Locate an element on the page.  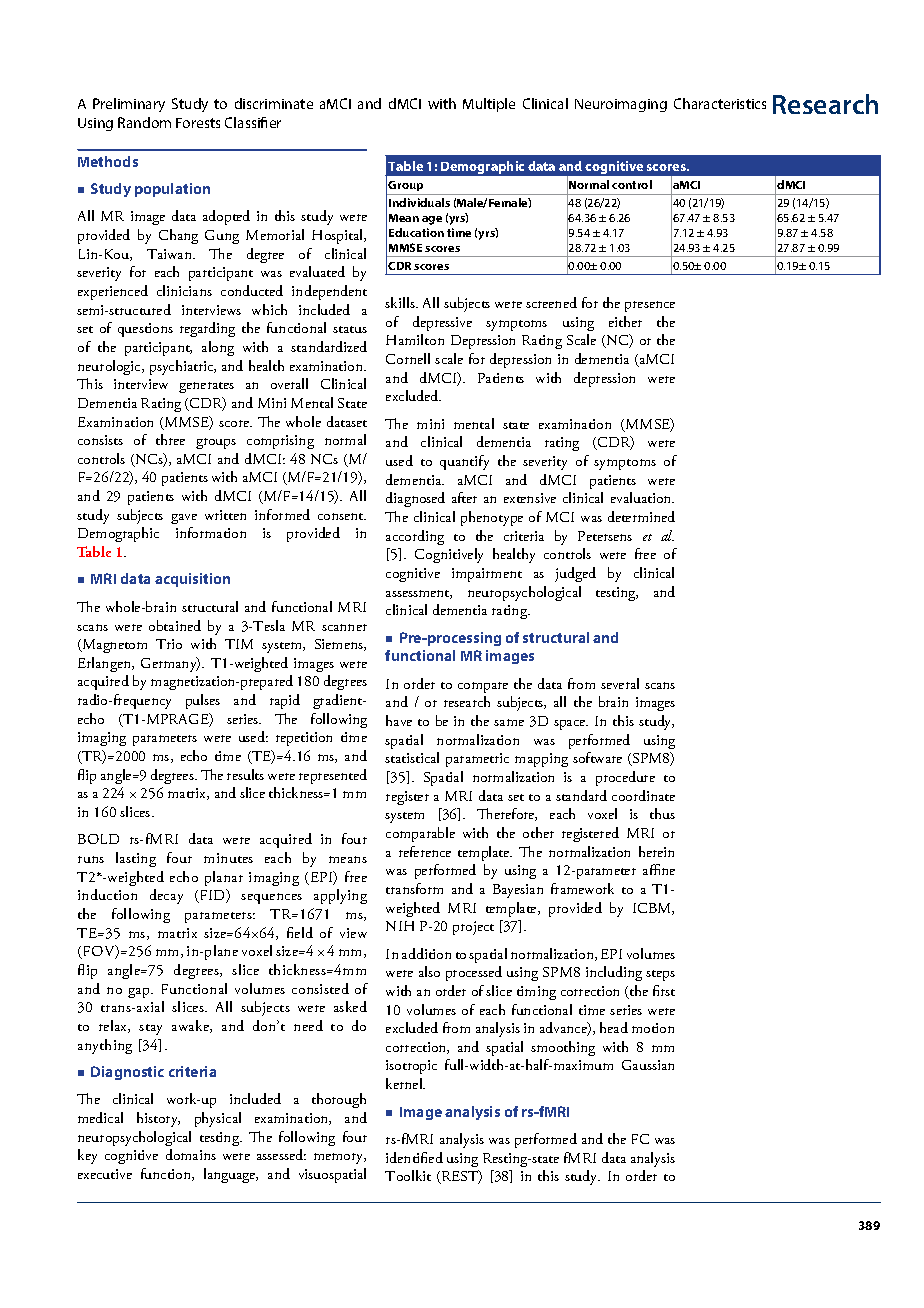
pulses is located at coordinates (203, 701).
